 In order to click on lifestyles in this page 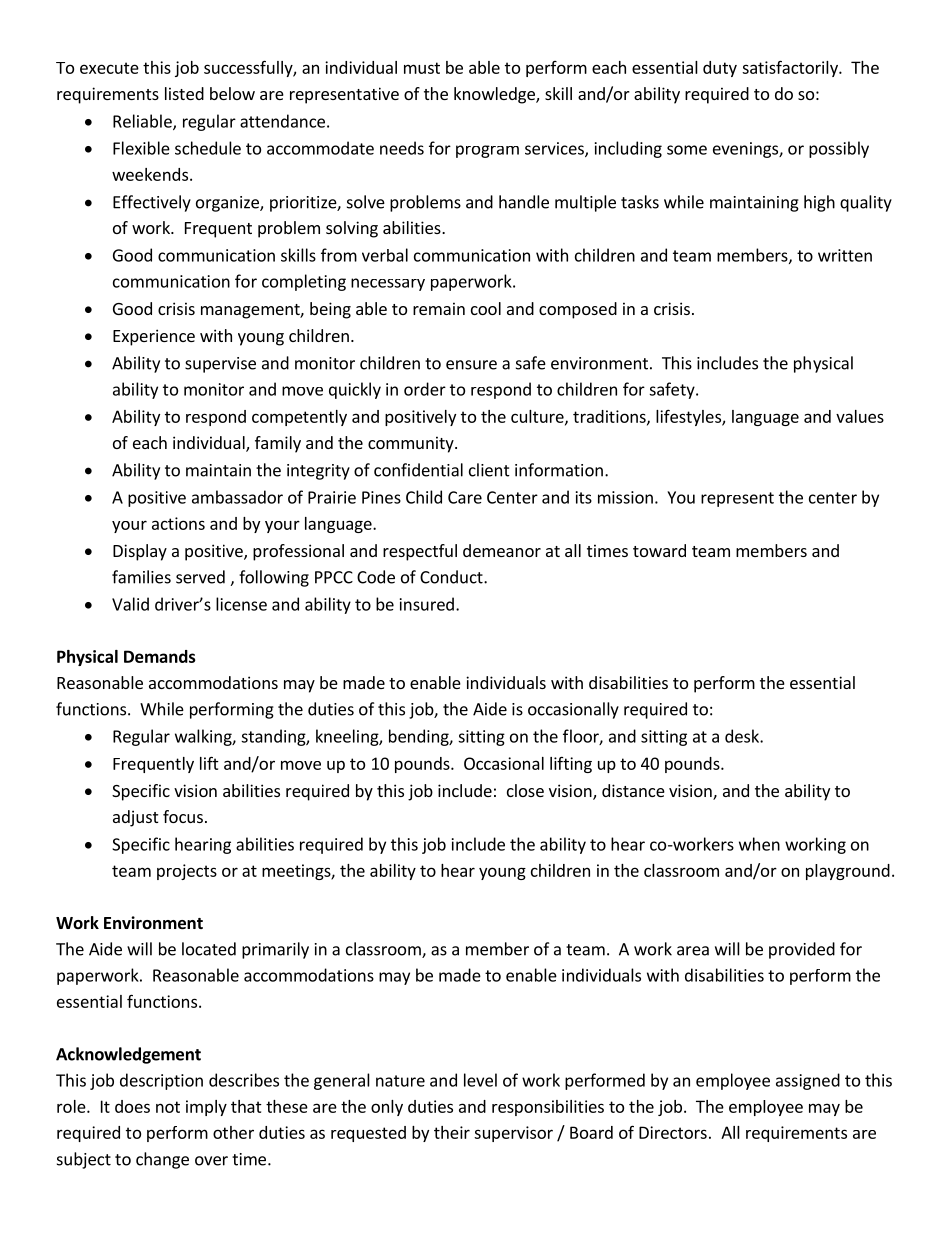, I will do `click(689, 417)`.
